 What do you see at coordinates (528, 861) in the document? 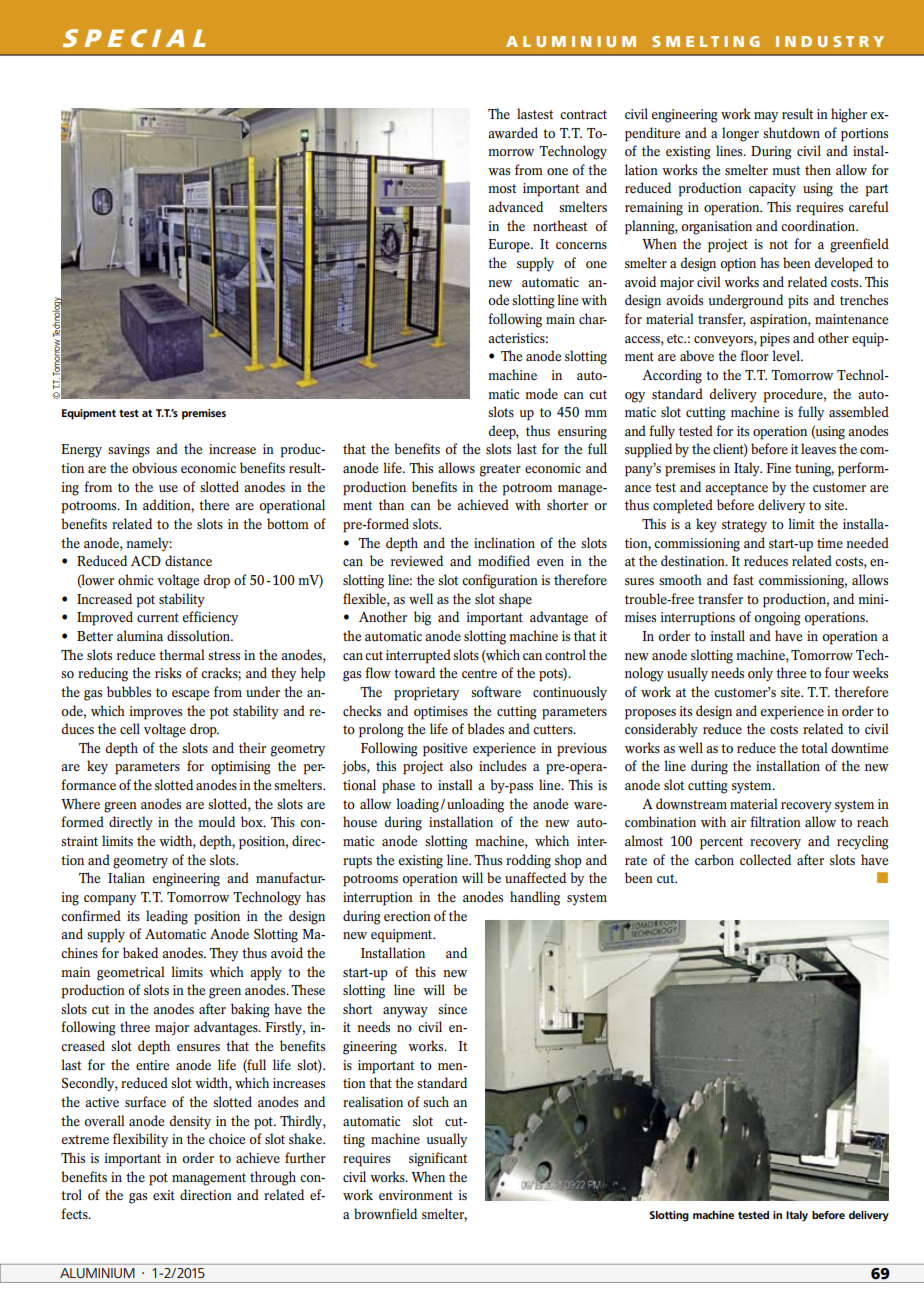
I see `rodding` at bounding box center [528, 861].
